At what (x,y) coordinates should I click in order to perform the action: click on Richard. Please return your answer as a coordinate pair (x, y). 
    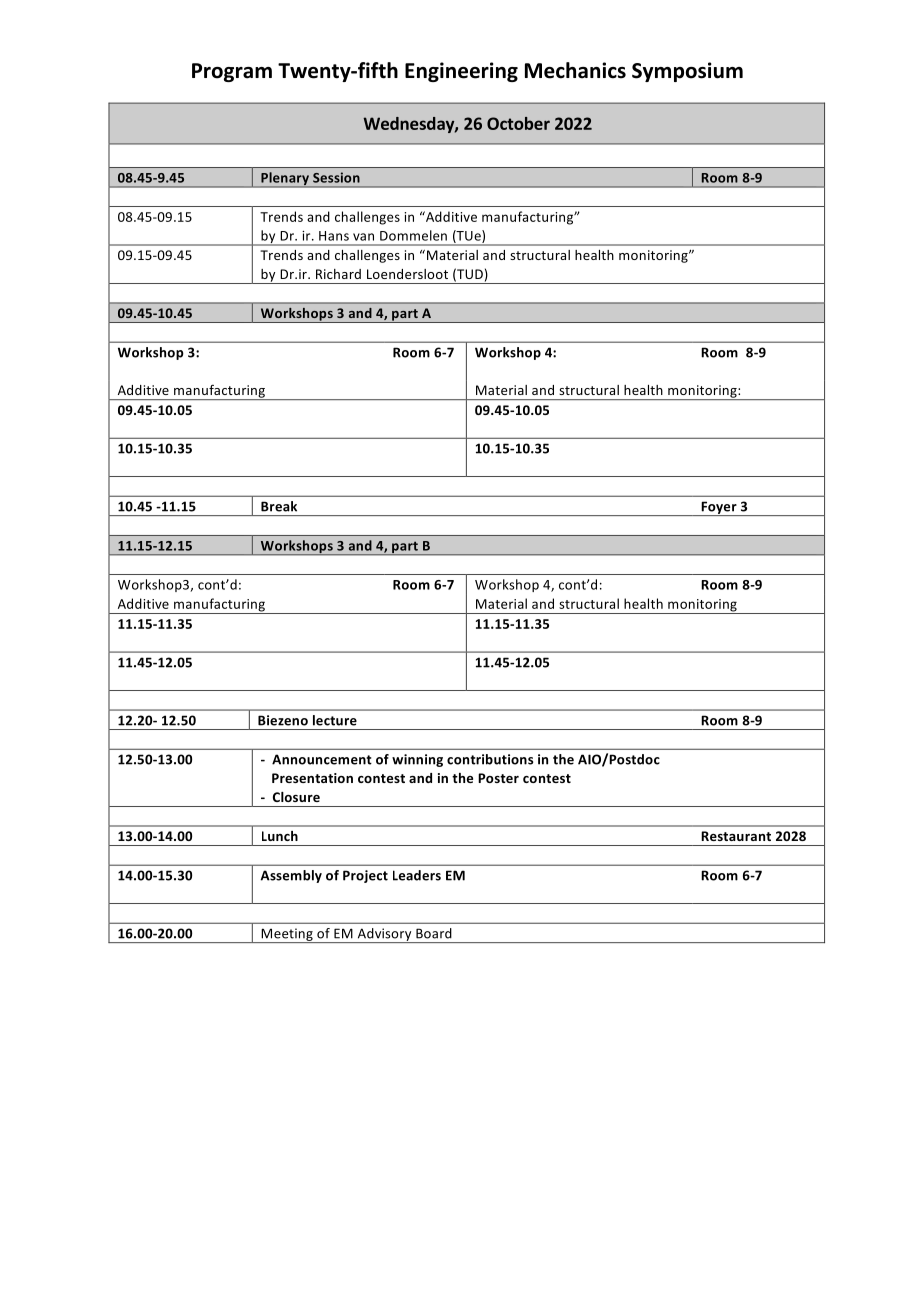
    Looking at the image, I should click on (338, 274).
